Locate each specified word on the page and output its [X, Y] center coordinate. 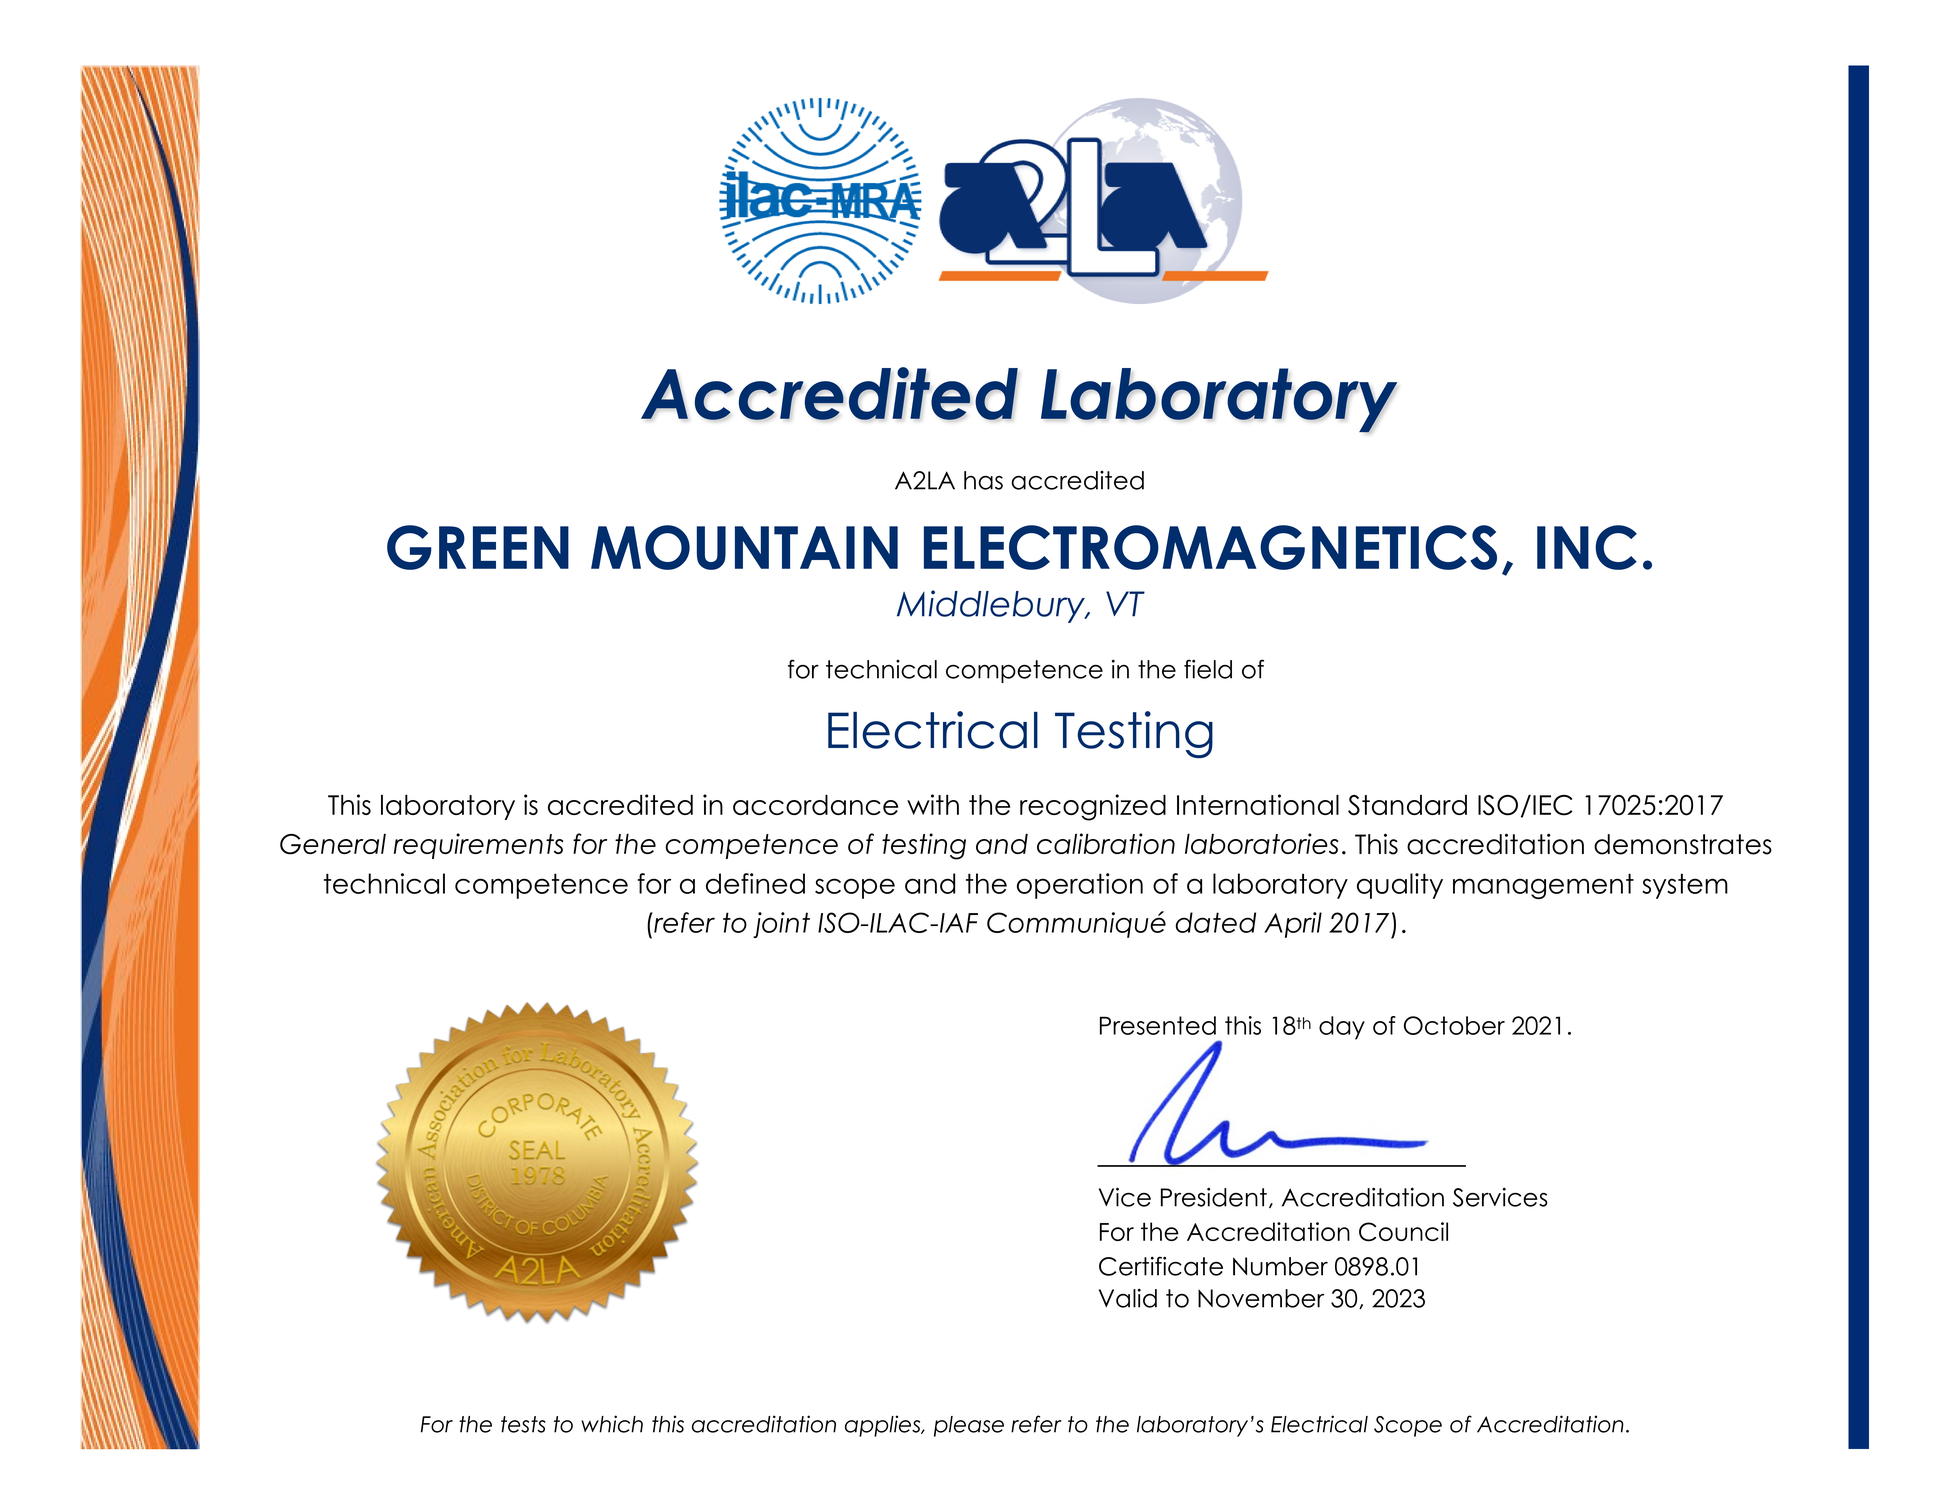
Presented [1158, 1025]
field [1208, 669]
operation [1080, 886]
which [612, 1424]
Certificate [1161, 1266]
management [1543, 886]
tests [523, 1424]
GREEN [478, 547]
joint [781, 925]
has [983, 480]
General [333, 844]
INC [1587, 547]
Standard [1407, 805]
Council [1403, 1231]
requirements [478, 846]
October [1454, 1025]
